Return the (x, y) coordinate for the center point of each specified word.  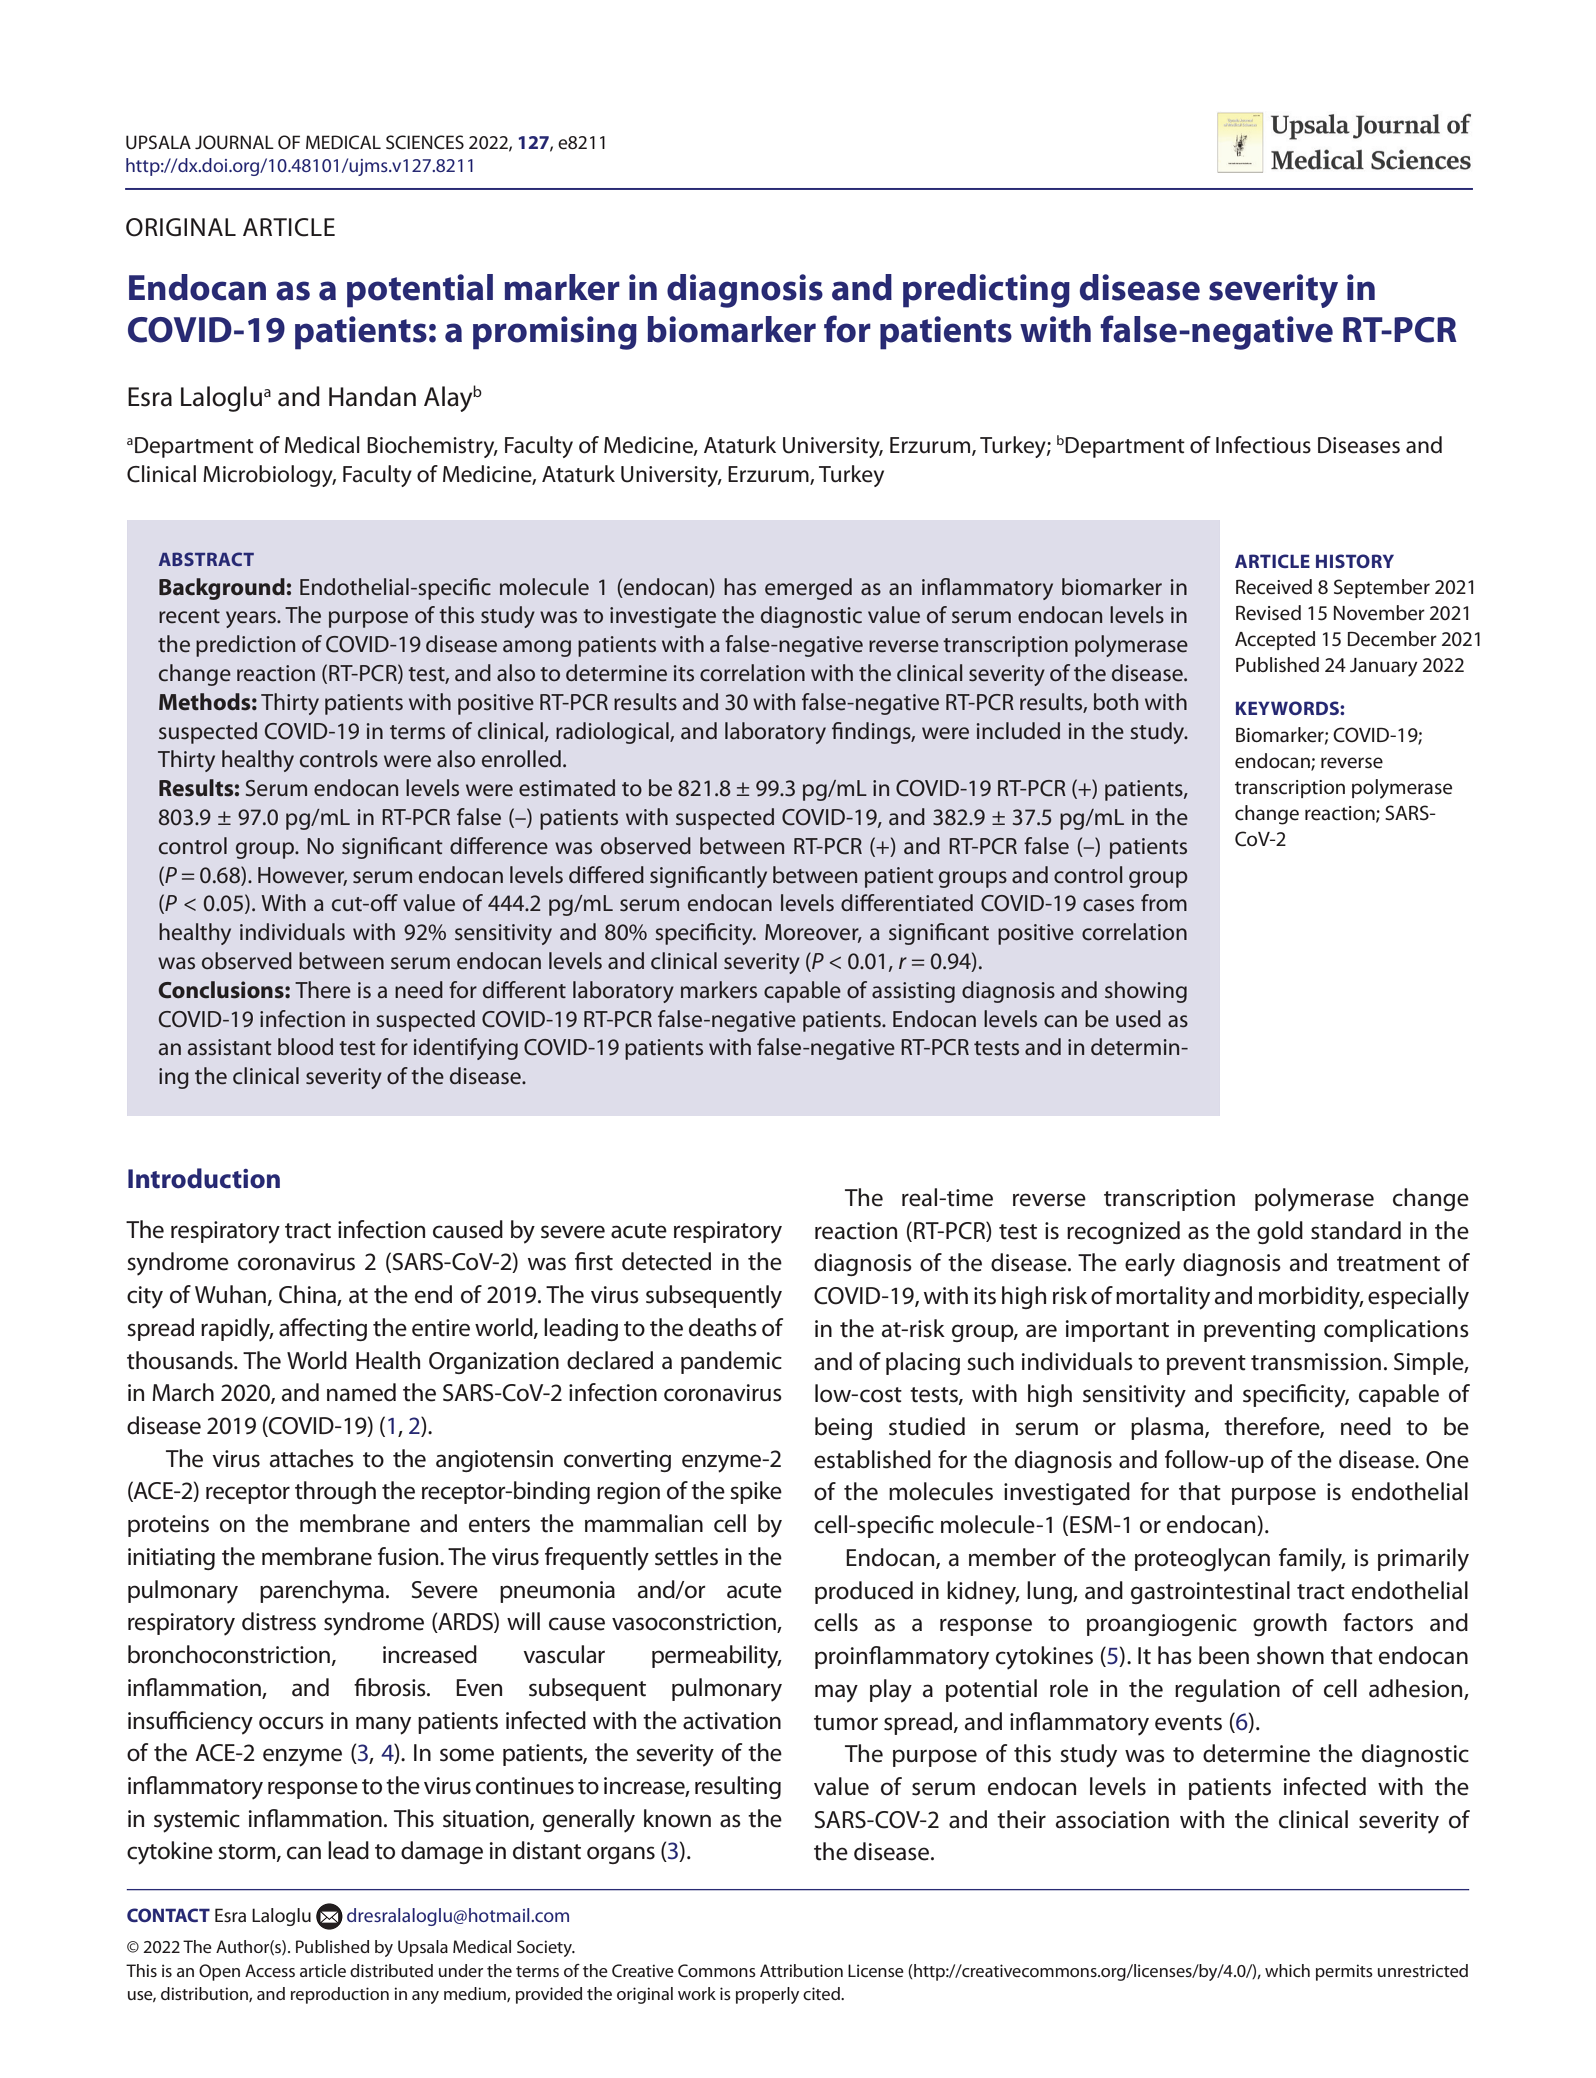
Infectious (1263, 445)
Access (270, 1970)
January (1384, 667)
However (302, 876)
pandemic (731, 1362)
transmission (1316, 1362)
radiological (613, 733)
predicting (986, 291)
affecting (323, 1329)
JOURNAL (234, 142)
